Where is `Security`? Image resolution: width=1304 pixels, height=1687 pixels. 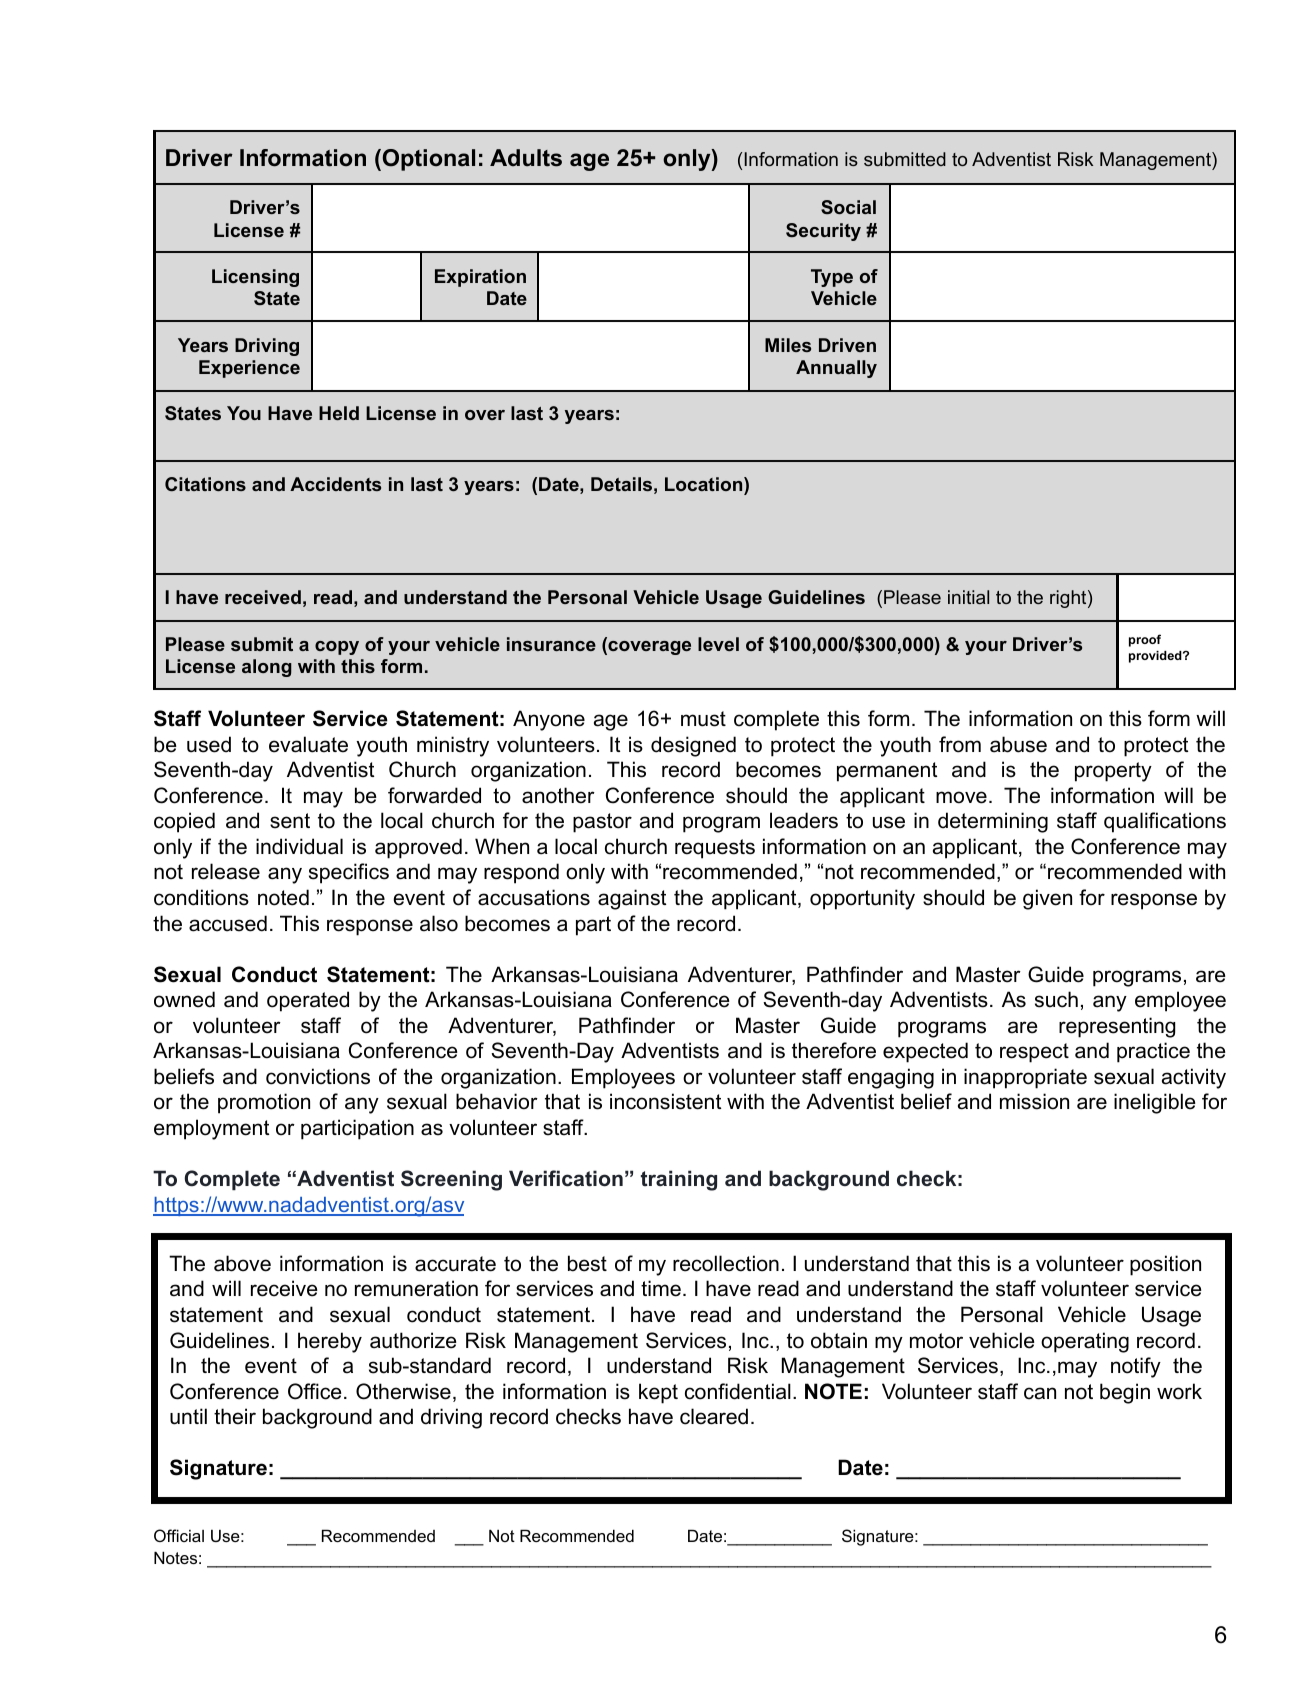 Security is located at coordinates (823, 232).
